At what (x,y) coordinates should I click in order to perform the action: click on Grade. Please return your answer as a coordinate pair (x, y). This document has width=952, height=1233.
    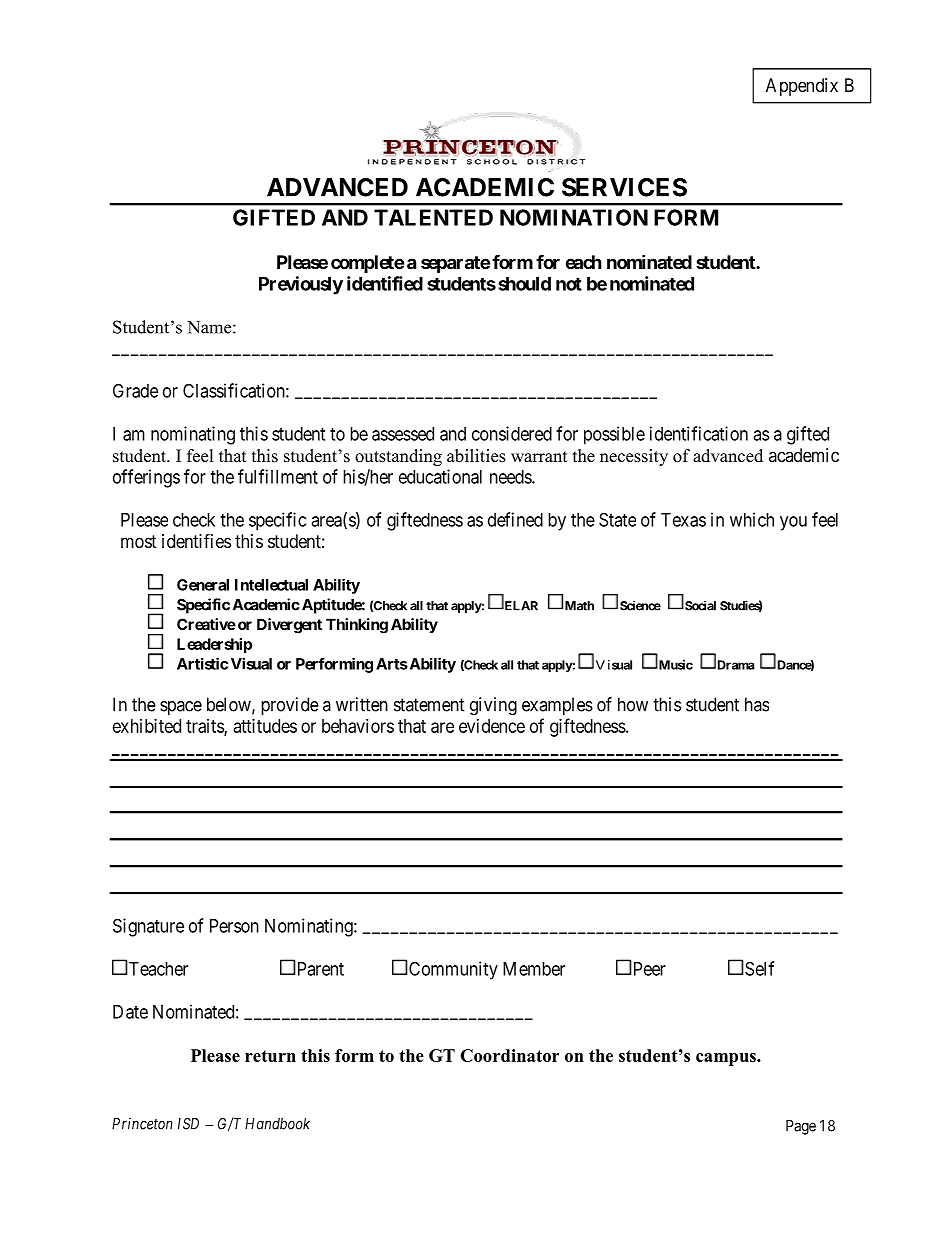
    Looking at the image, I should click on (135, 390).
